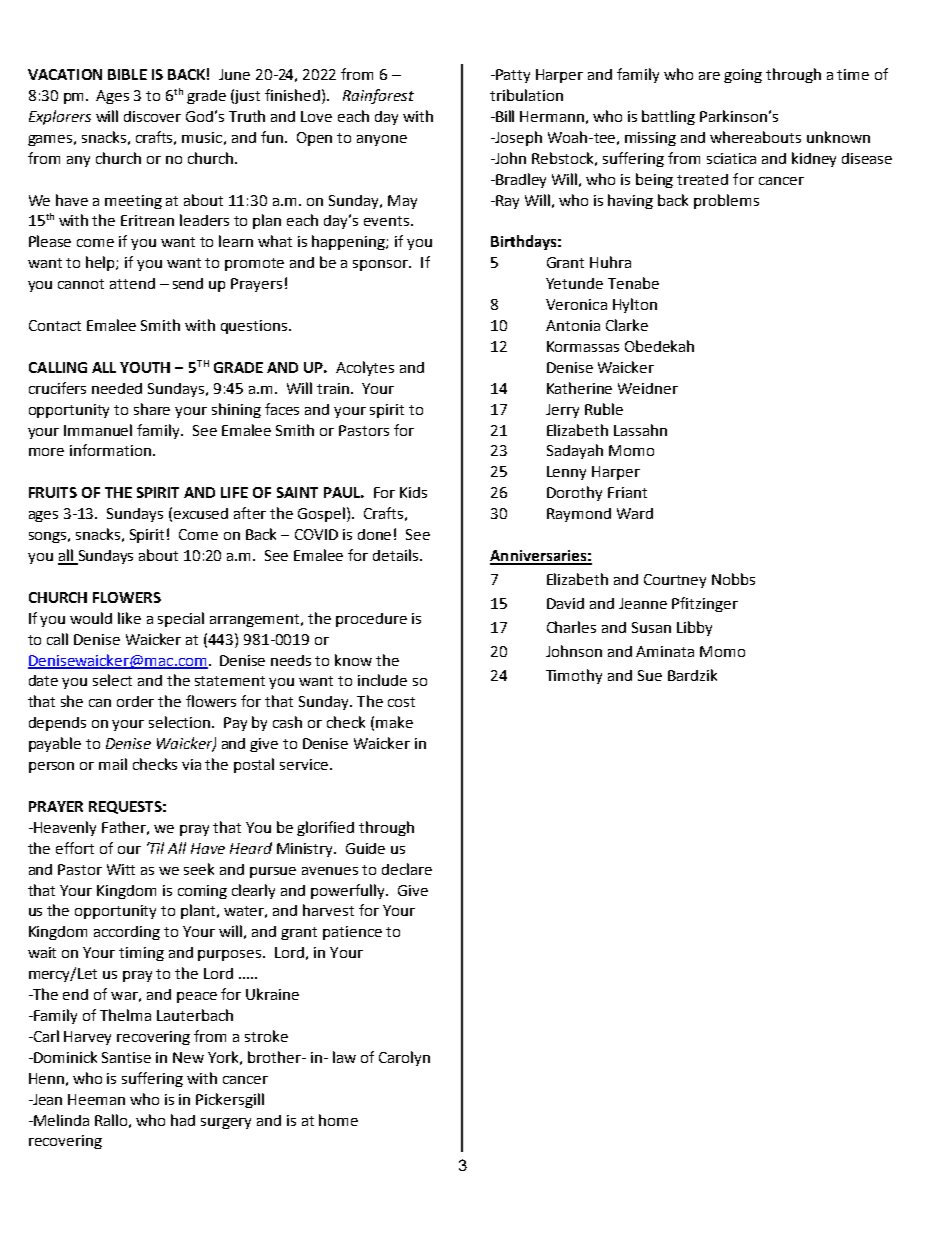 The image size is (952, 1233). What do you see at coordinates (413, 492) in the page?
I see `Kids` at bounding box center [413, 492].
